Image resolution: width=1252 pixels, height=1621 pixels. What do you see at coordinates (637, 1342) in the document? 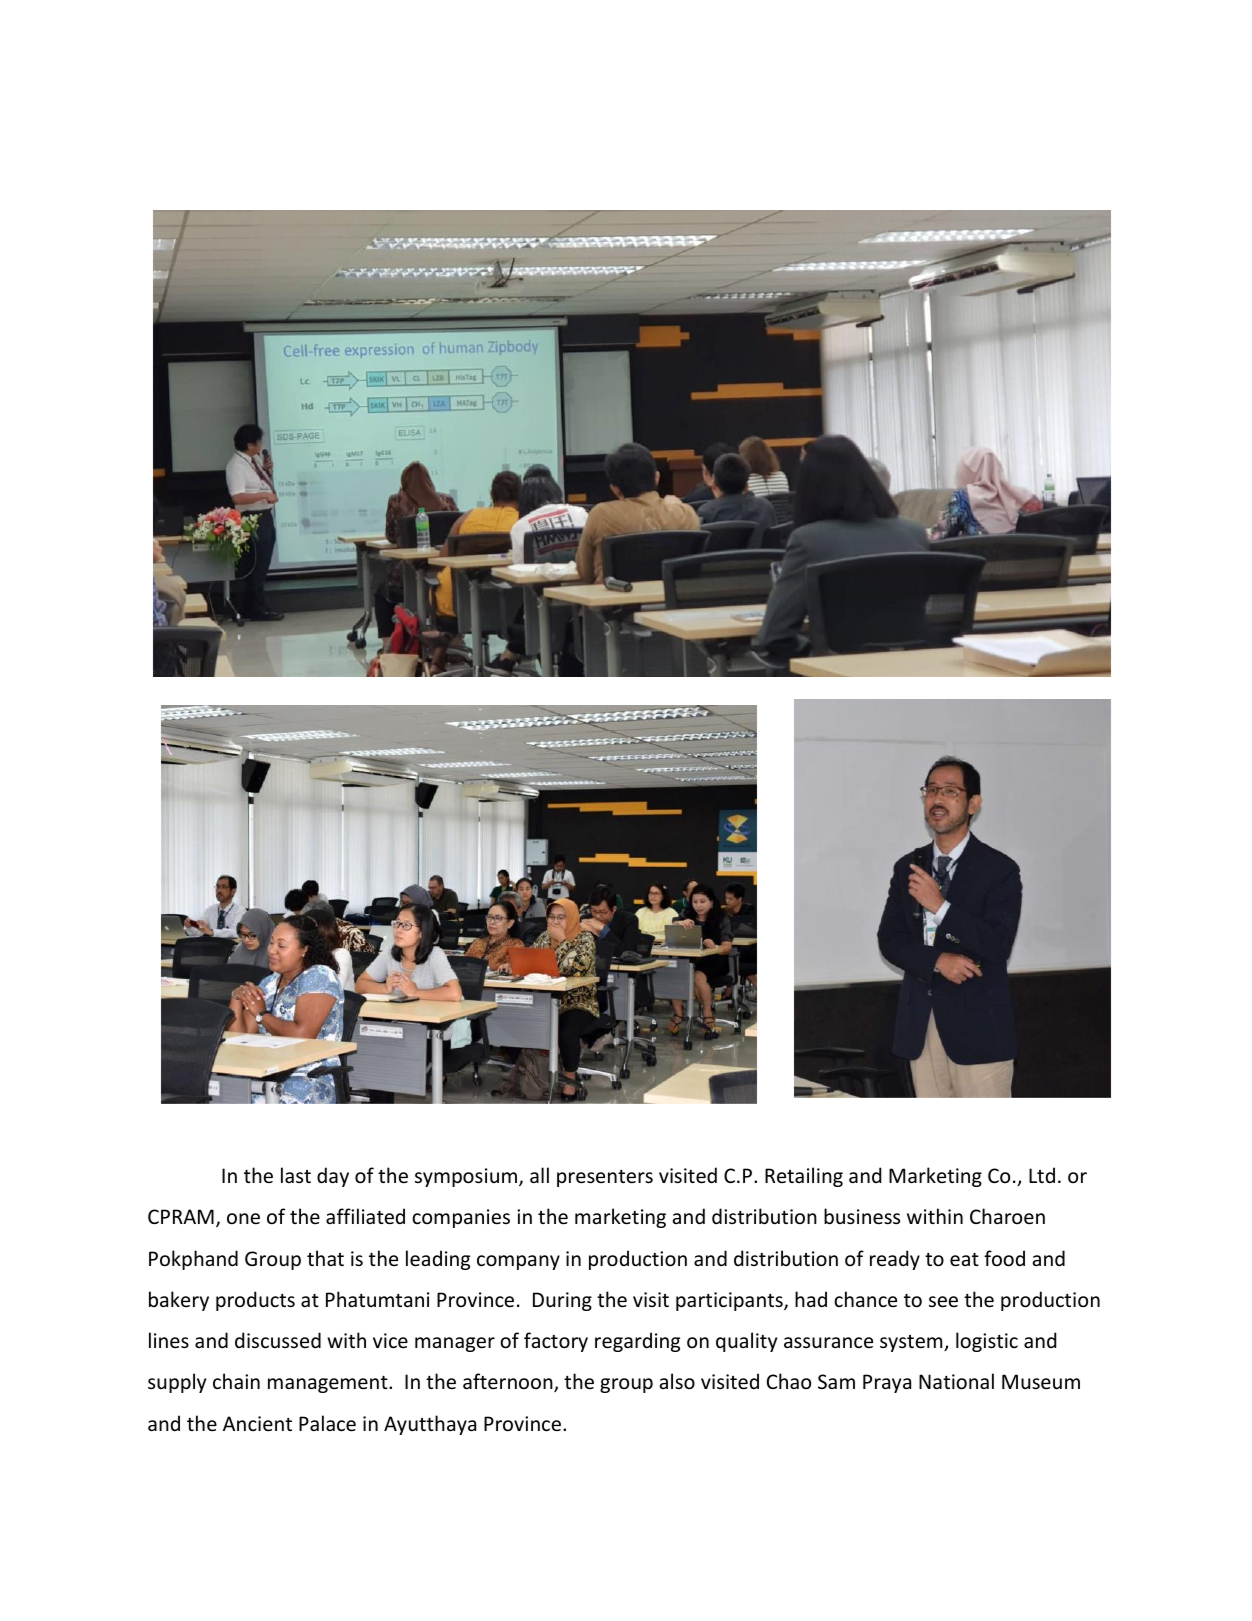
I see `regarding` at bounding box center [637, 1342].
